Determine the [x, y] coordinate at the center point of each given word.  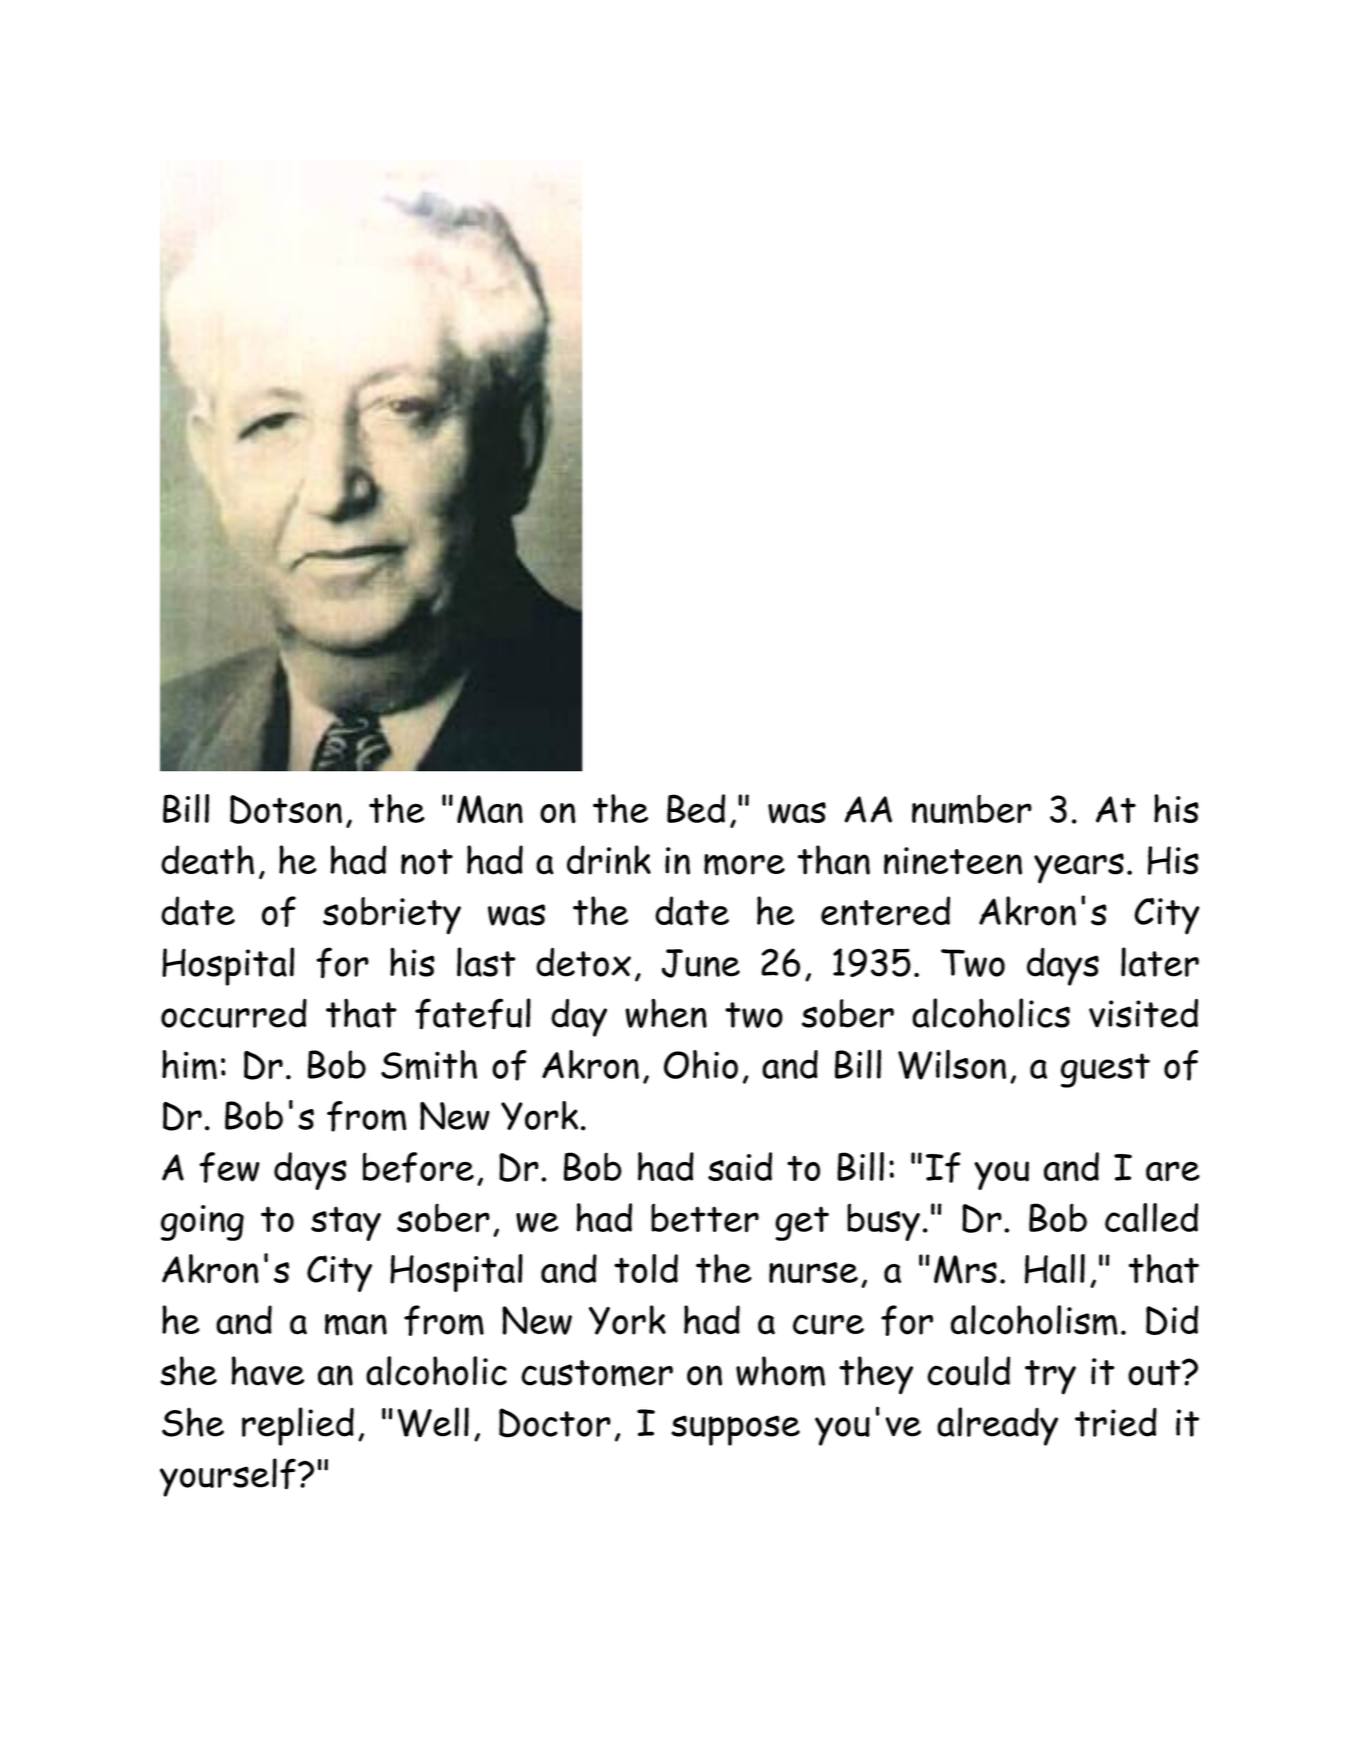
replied [298, 1426]
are [1173, 1171]
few [229, 1167]
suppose [735, 1430]
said [740, 1166]
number [972, 809]
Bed [696, 808]
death [207, 860]
